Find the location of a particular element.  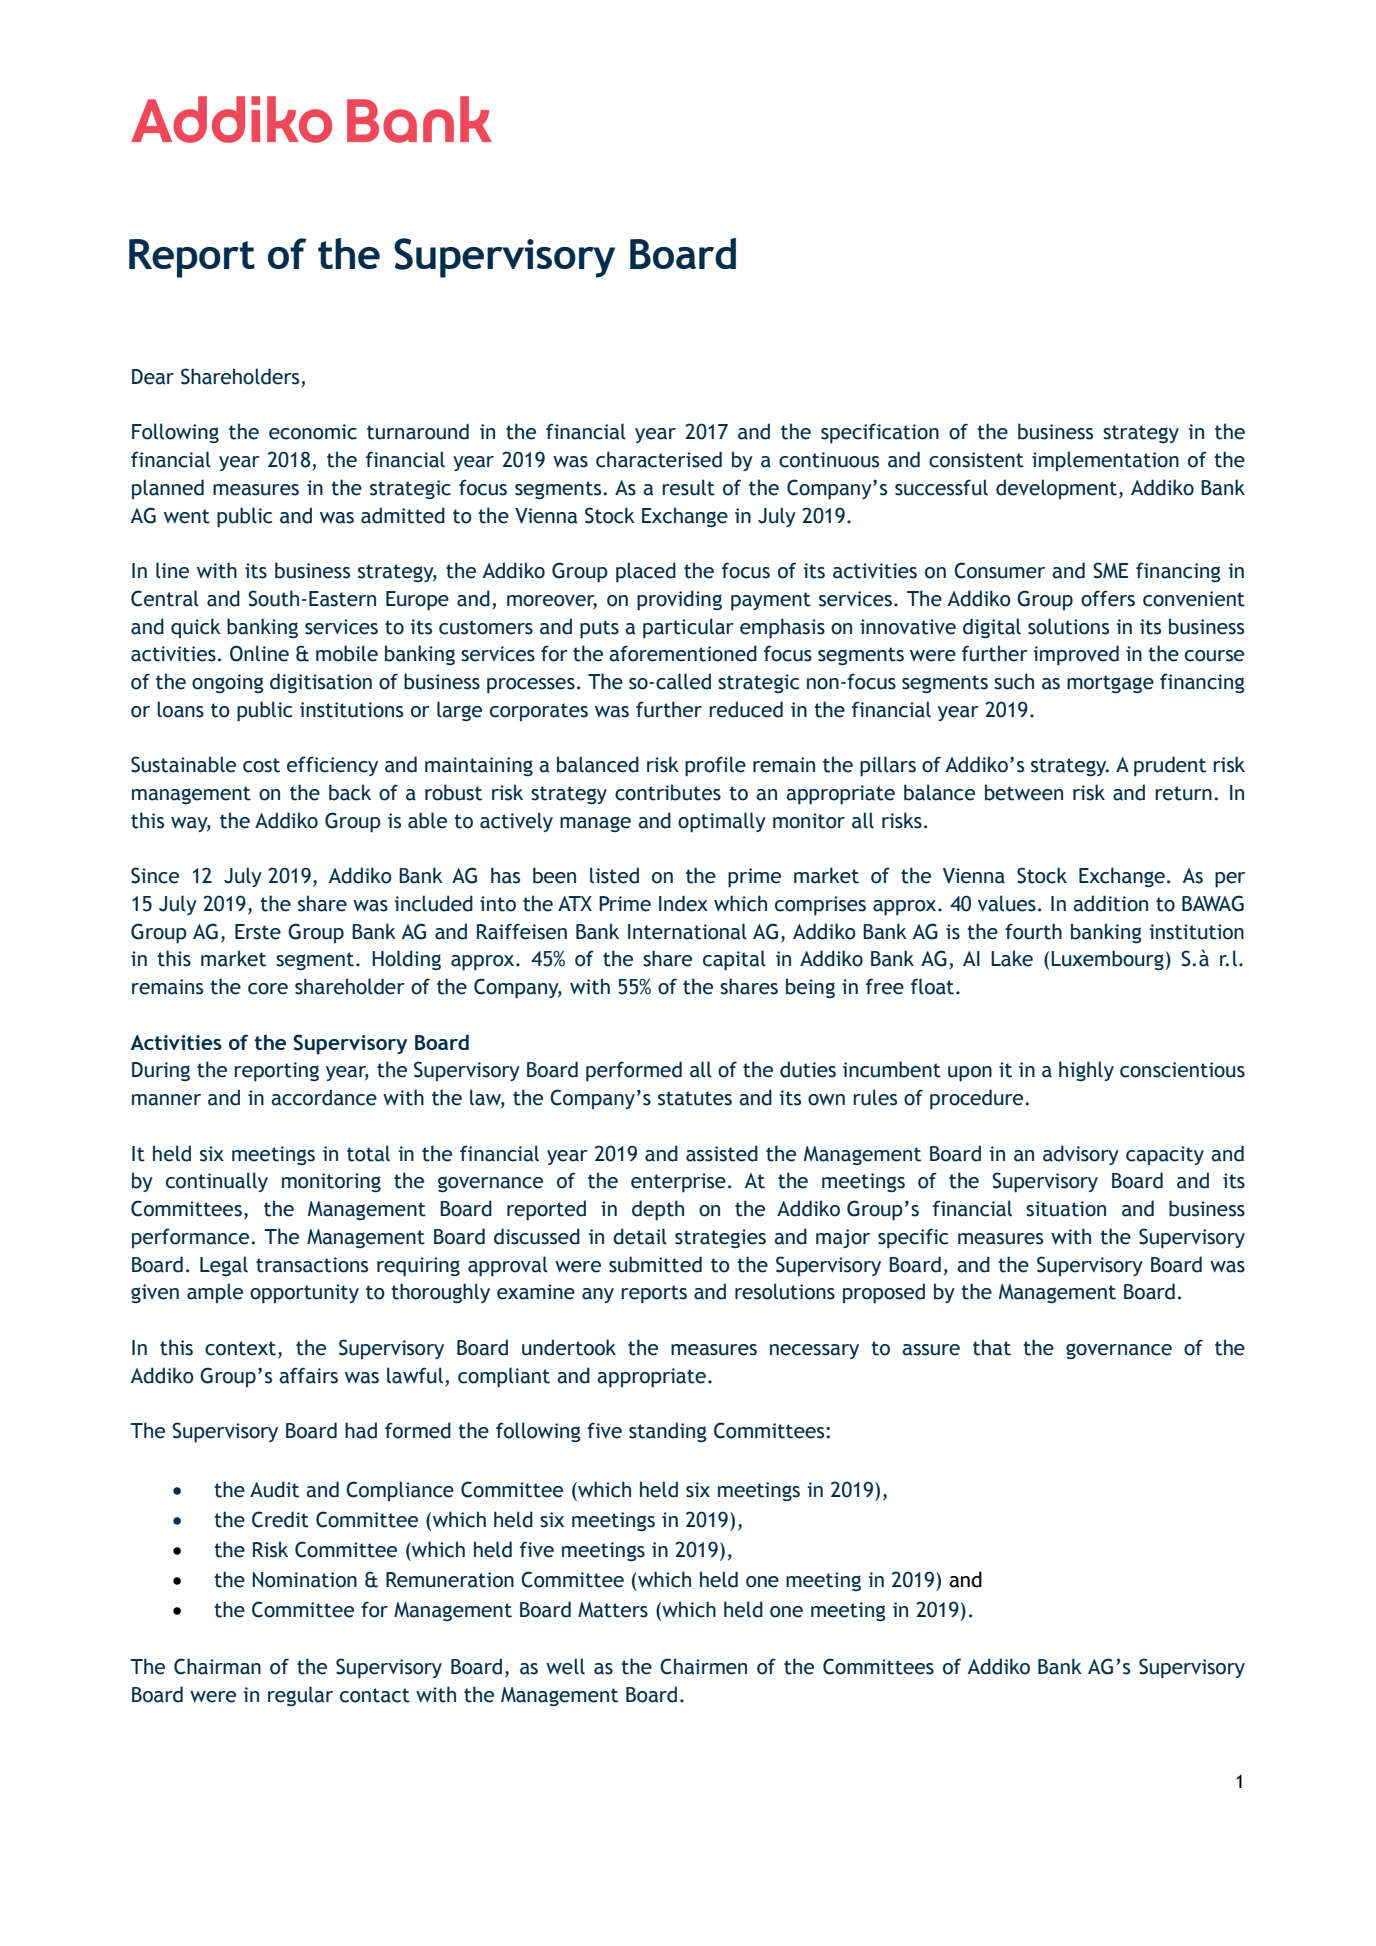

economic is located at coordinates (313, 432).
